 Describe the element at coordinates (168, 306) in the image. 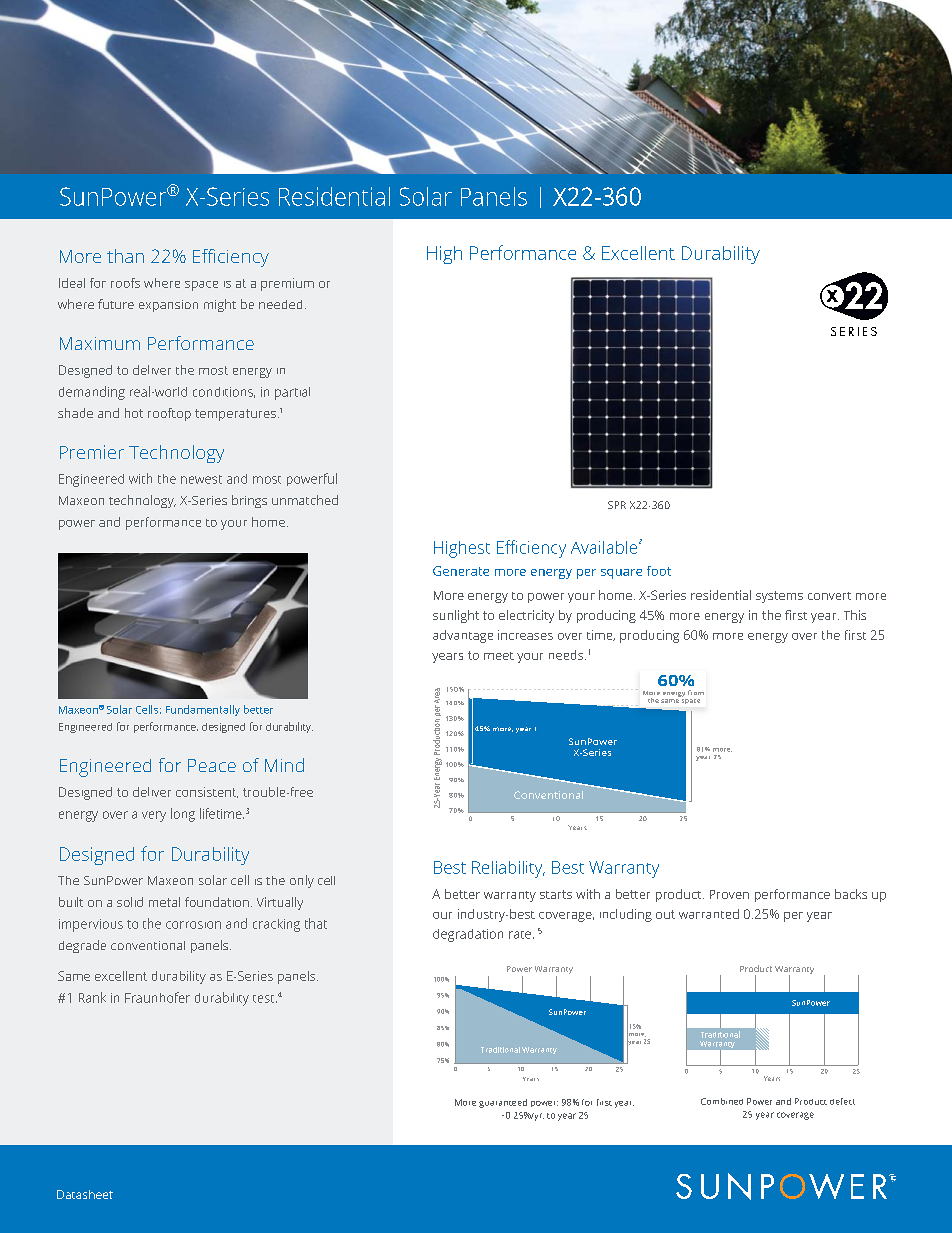

I see `expansion` at that location.
